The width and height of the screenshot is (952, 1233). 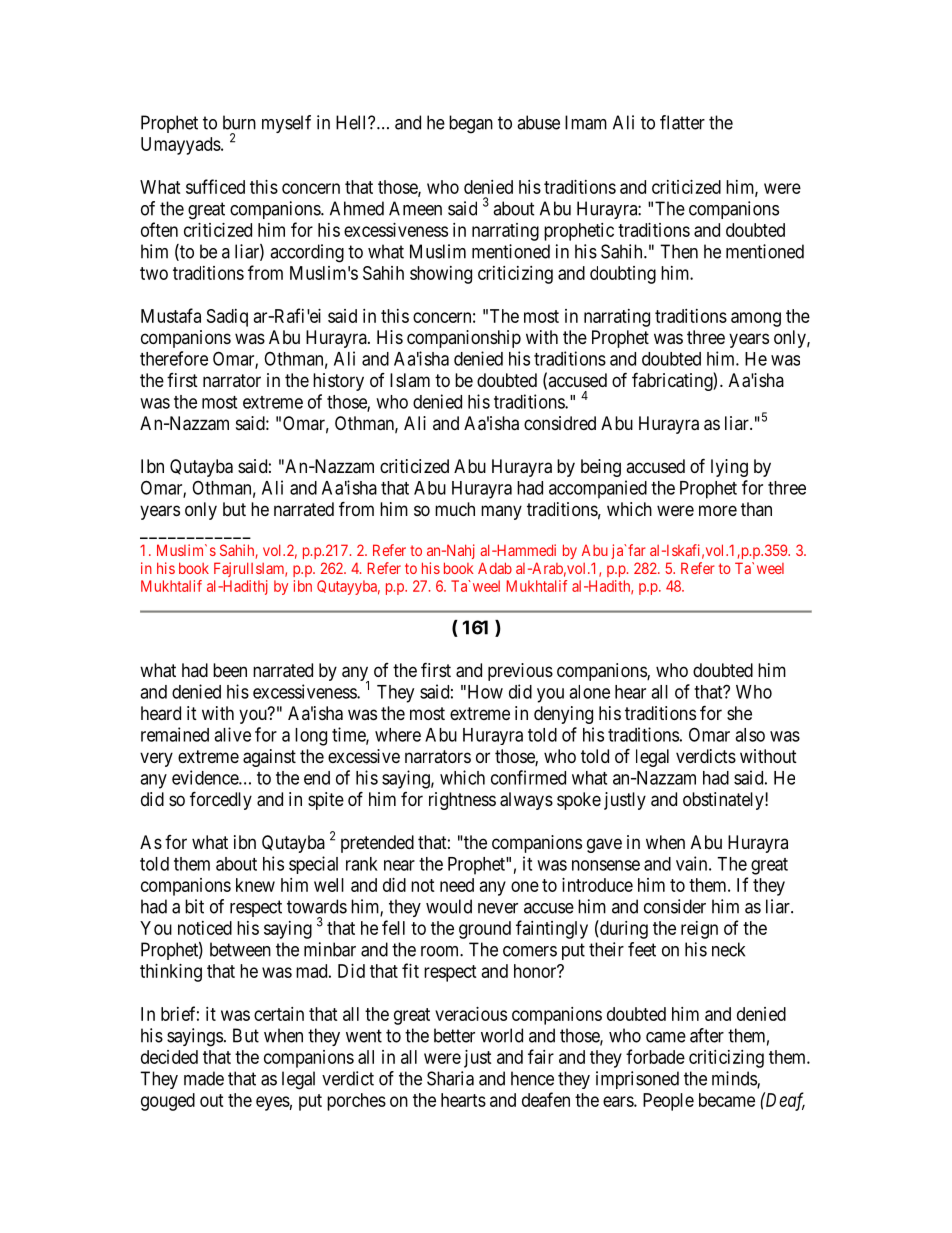 What do you see at coordinates (724, 801) in the screenshot?
I see `obstinately` at bounding box center [724, 801].
